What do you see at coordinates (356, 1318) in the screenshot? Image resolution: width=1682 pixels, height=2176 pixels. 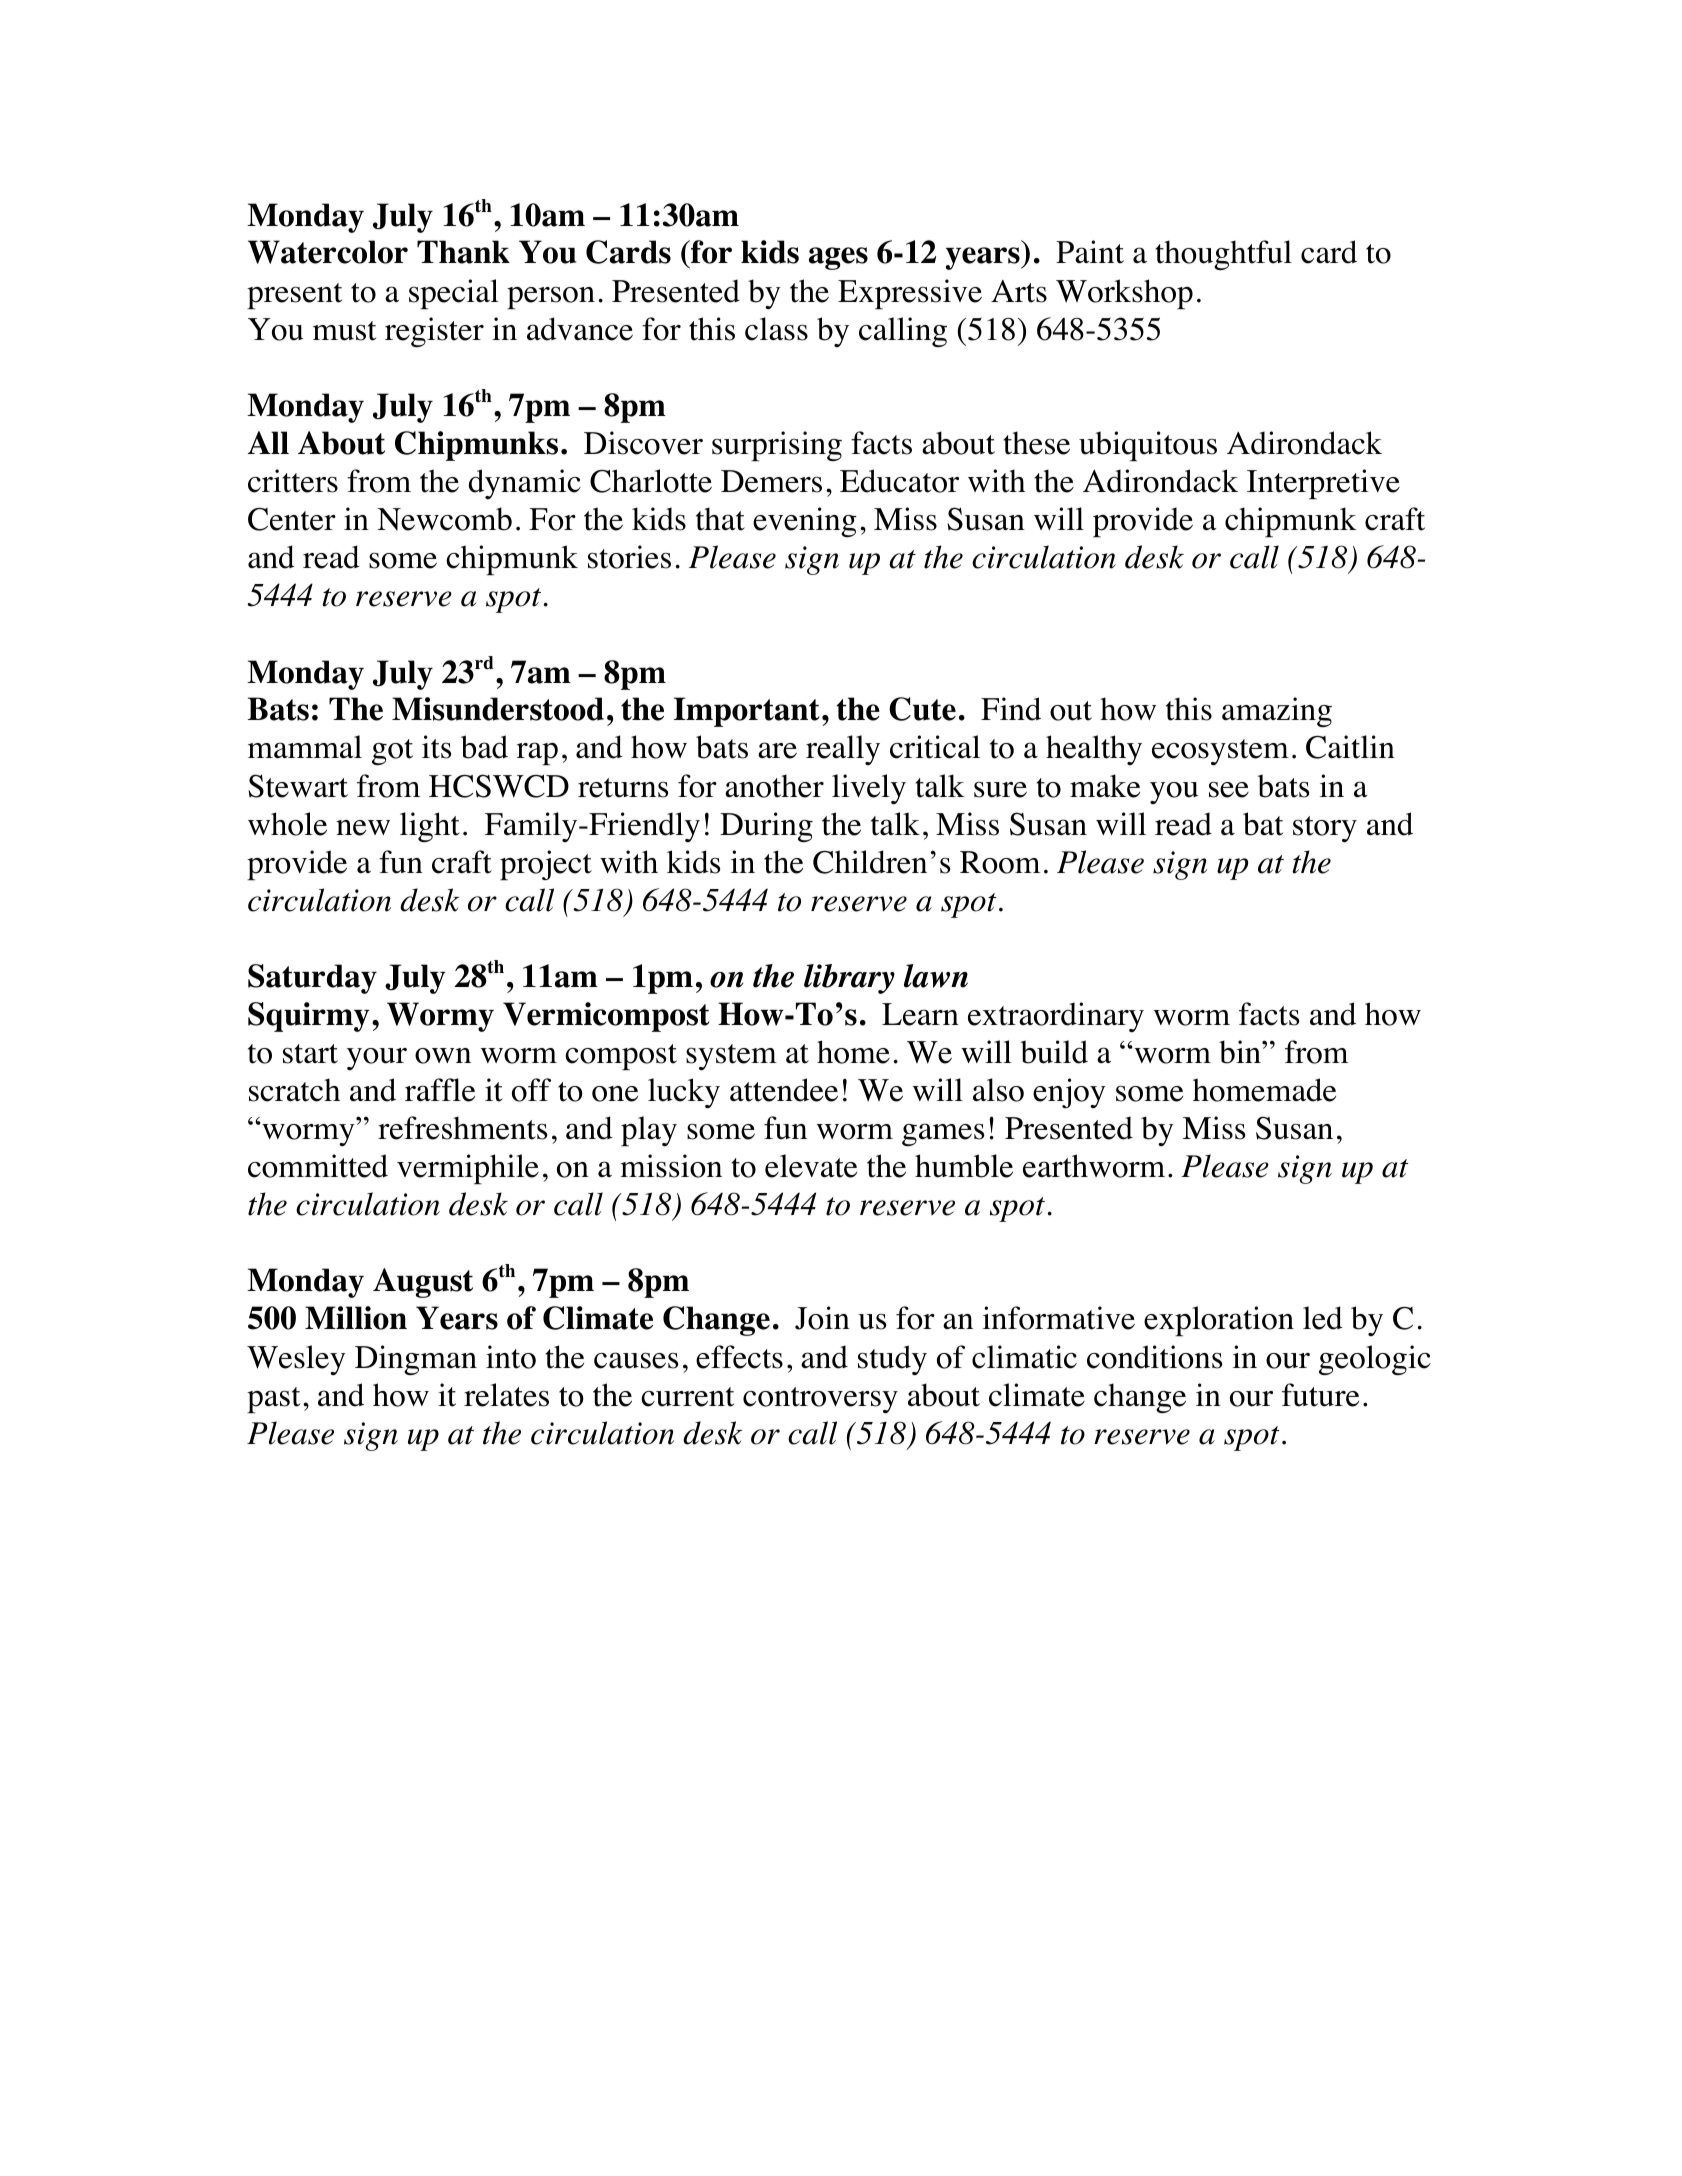 I see `Million` at bounding box center [356, 1318].
